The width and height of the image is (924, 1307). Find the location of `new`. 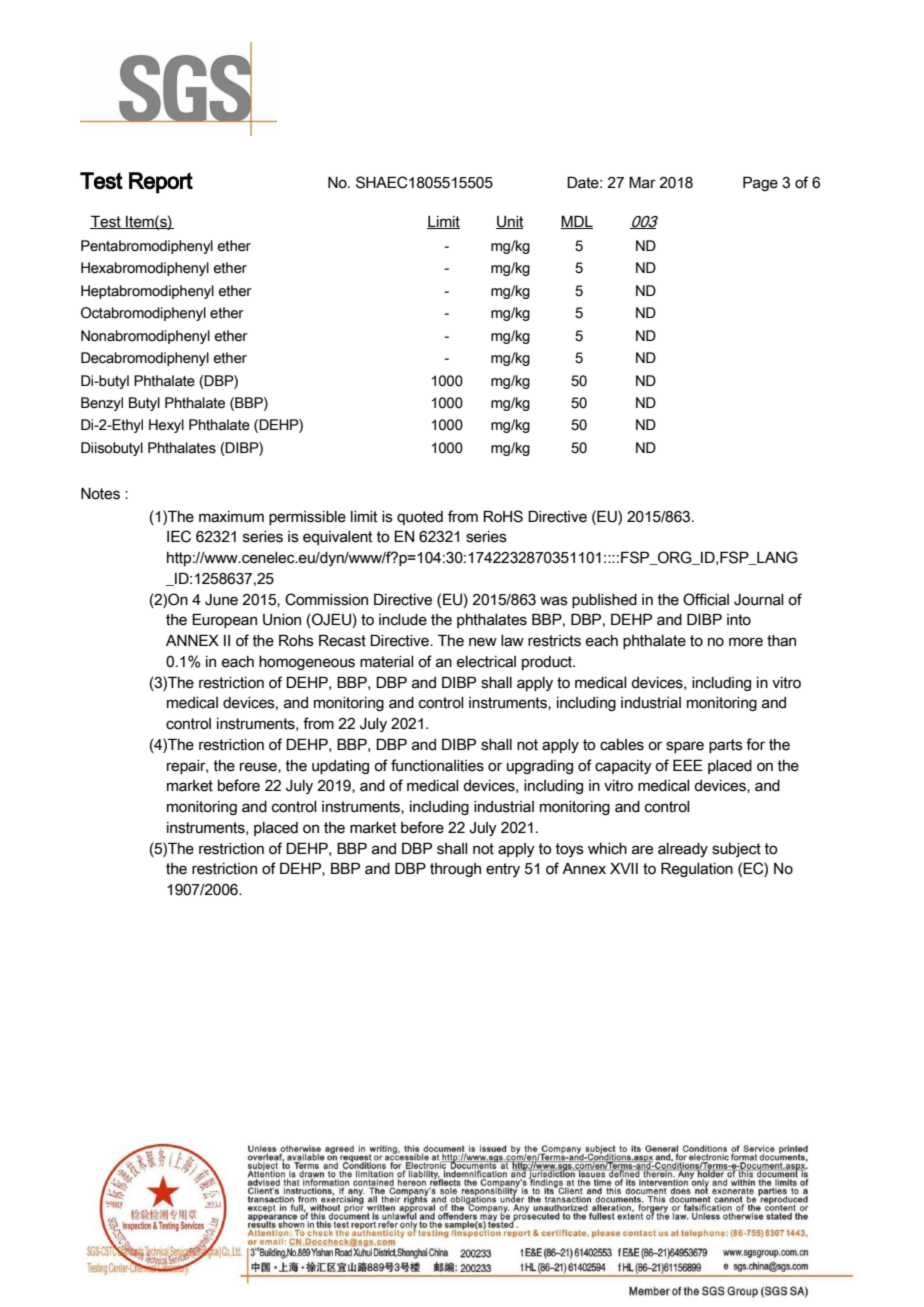

new is located at coordinates (483, 642).
